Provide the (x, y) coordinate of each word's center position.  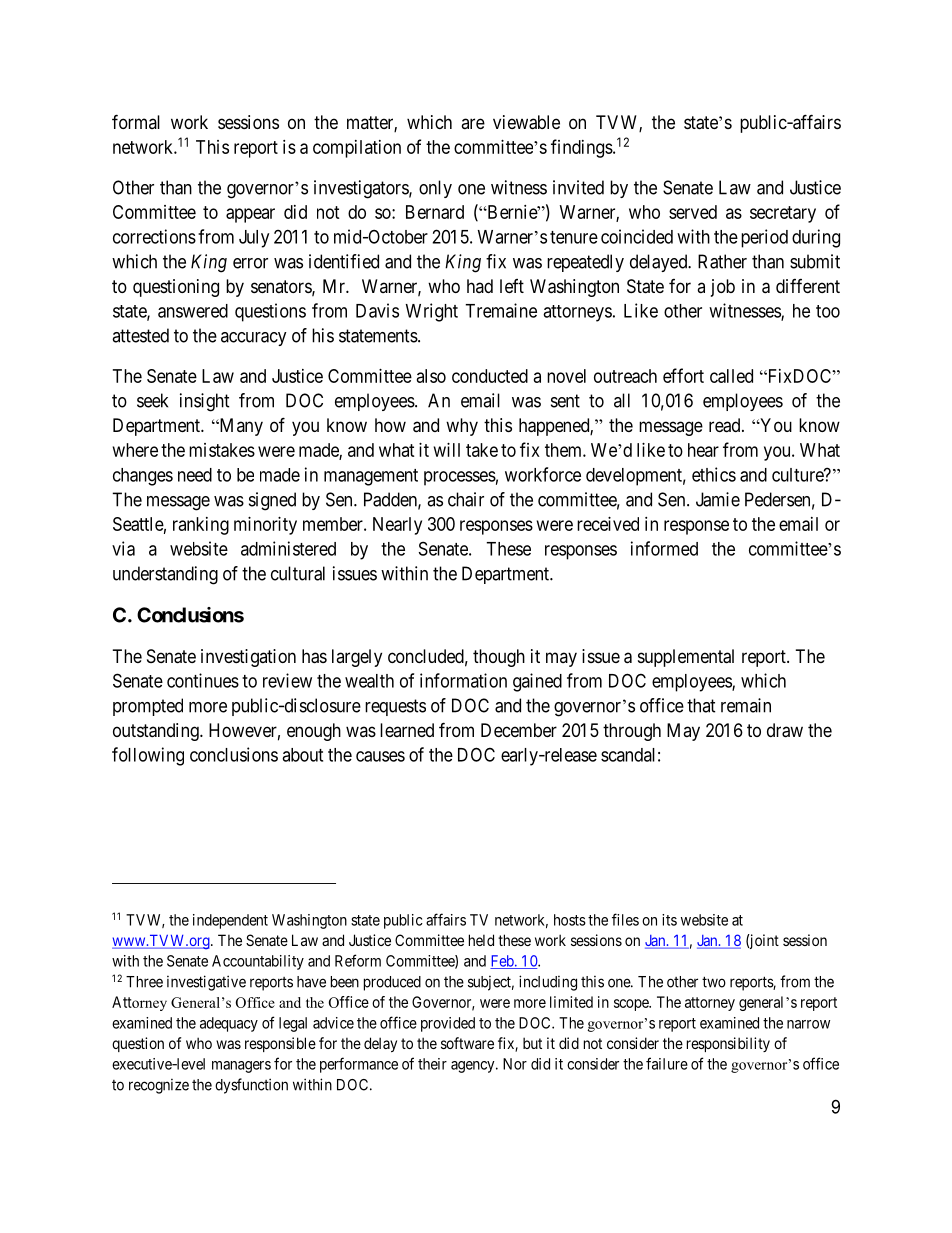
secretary (783, 214)
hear (703, 450)
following (148, 756)
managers (241, 1067)
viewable (526, 122)
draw (785, 730)
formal (136, 121)
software (467, 1043)
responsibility (728, 1044)
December (519, 730)
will (447, 450)
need (195, 475)
